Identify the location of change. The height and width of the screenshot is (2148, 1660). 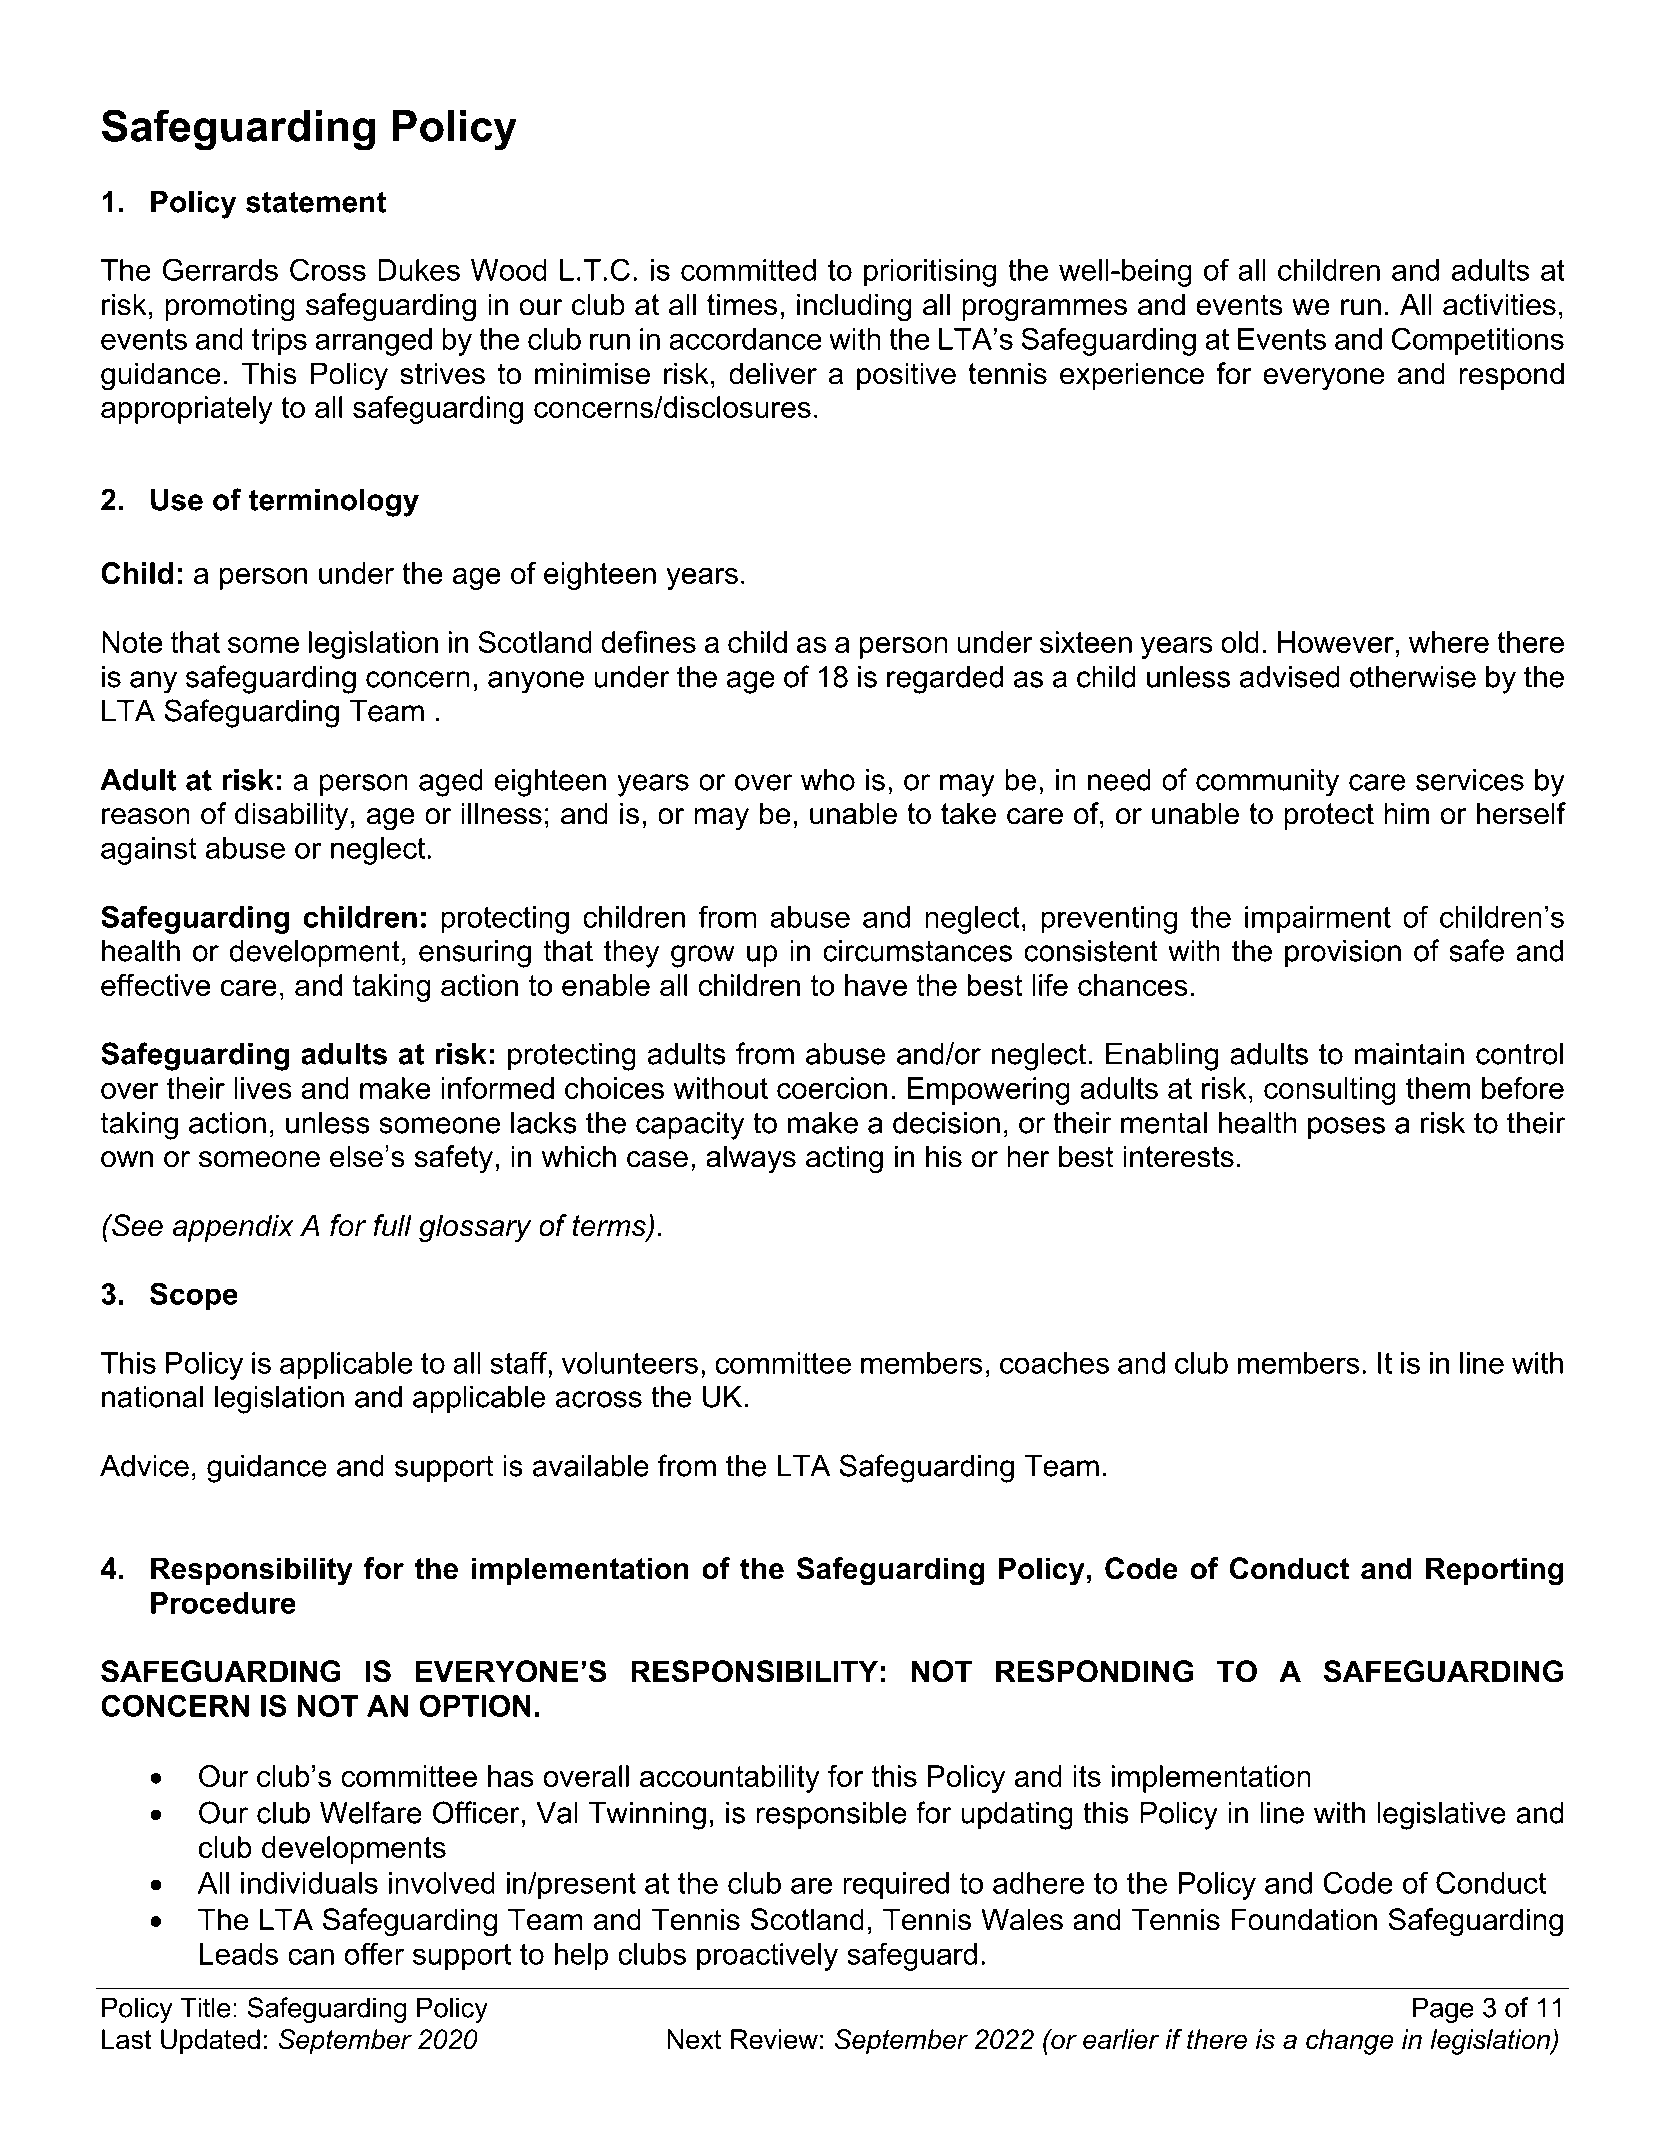
(1350, 2042).
